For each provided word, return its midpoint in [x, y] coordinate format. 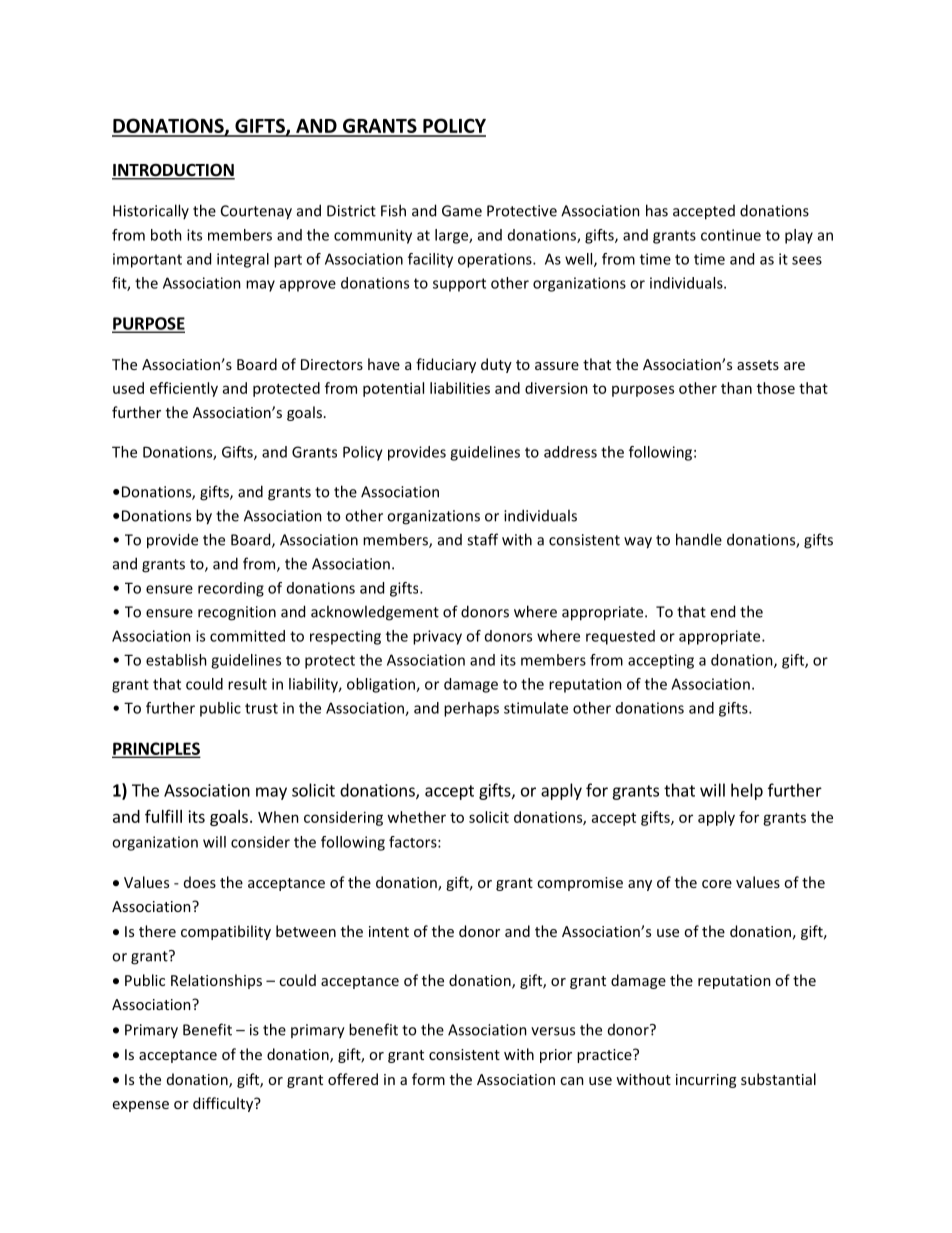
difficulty [224, 1104]
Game [462, 211]
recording [231, 589]
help [747, 791]
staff [482, 539]
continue [731, 235]
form [428, 1079]
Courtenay [256, 212]
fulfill [163, 816]
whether [416, 817]
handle [699, 539]
